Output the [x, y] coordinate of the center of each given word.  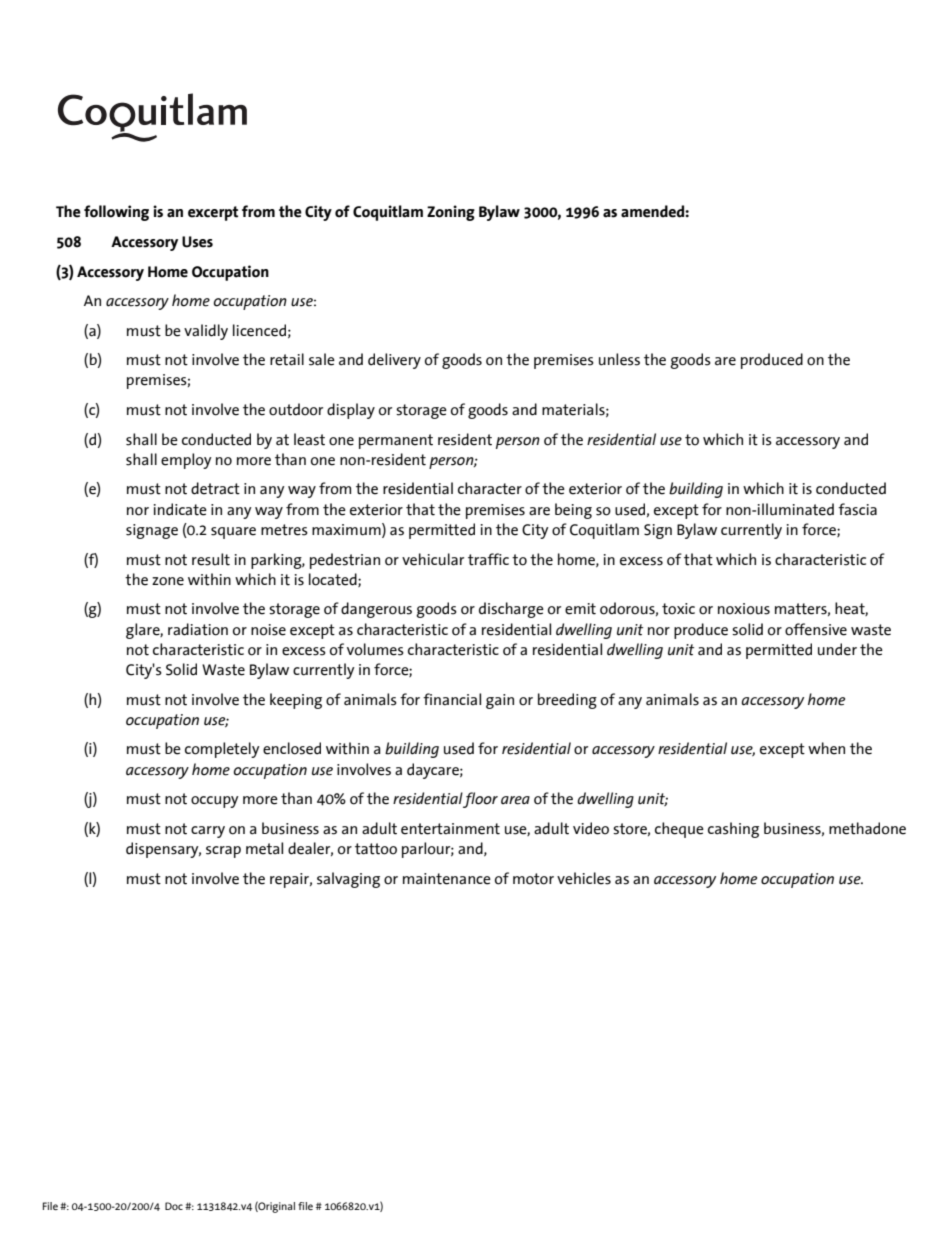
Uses [197, 242]
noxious [744, 609]
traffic [488, 559]
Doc [174, 1206]
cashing [733, 830]
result [211, 559]
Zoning [451, 213]
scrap [223, 852]
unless [619, 359]
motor [533, 879]
